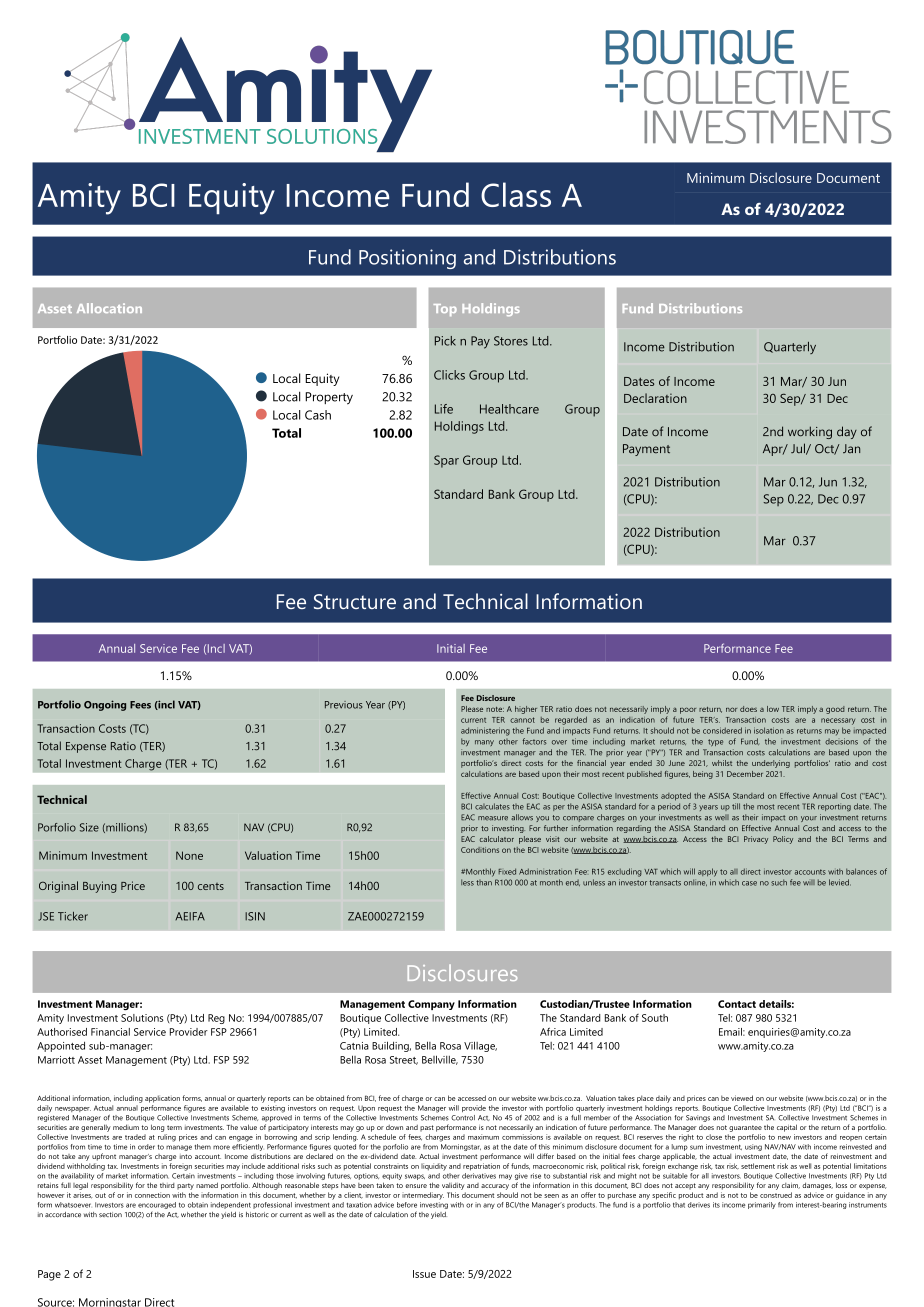 The height and width of the document is (1307, 924). What do you see at coordinates (446, 461) in the document?
I see `Spar` at bounding box center [446, 461].
